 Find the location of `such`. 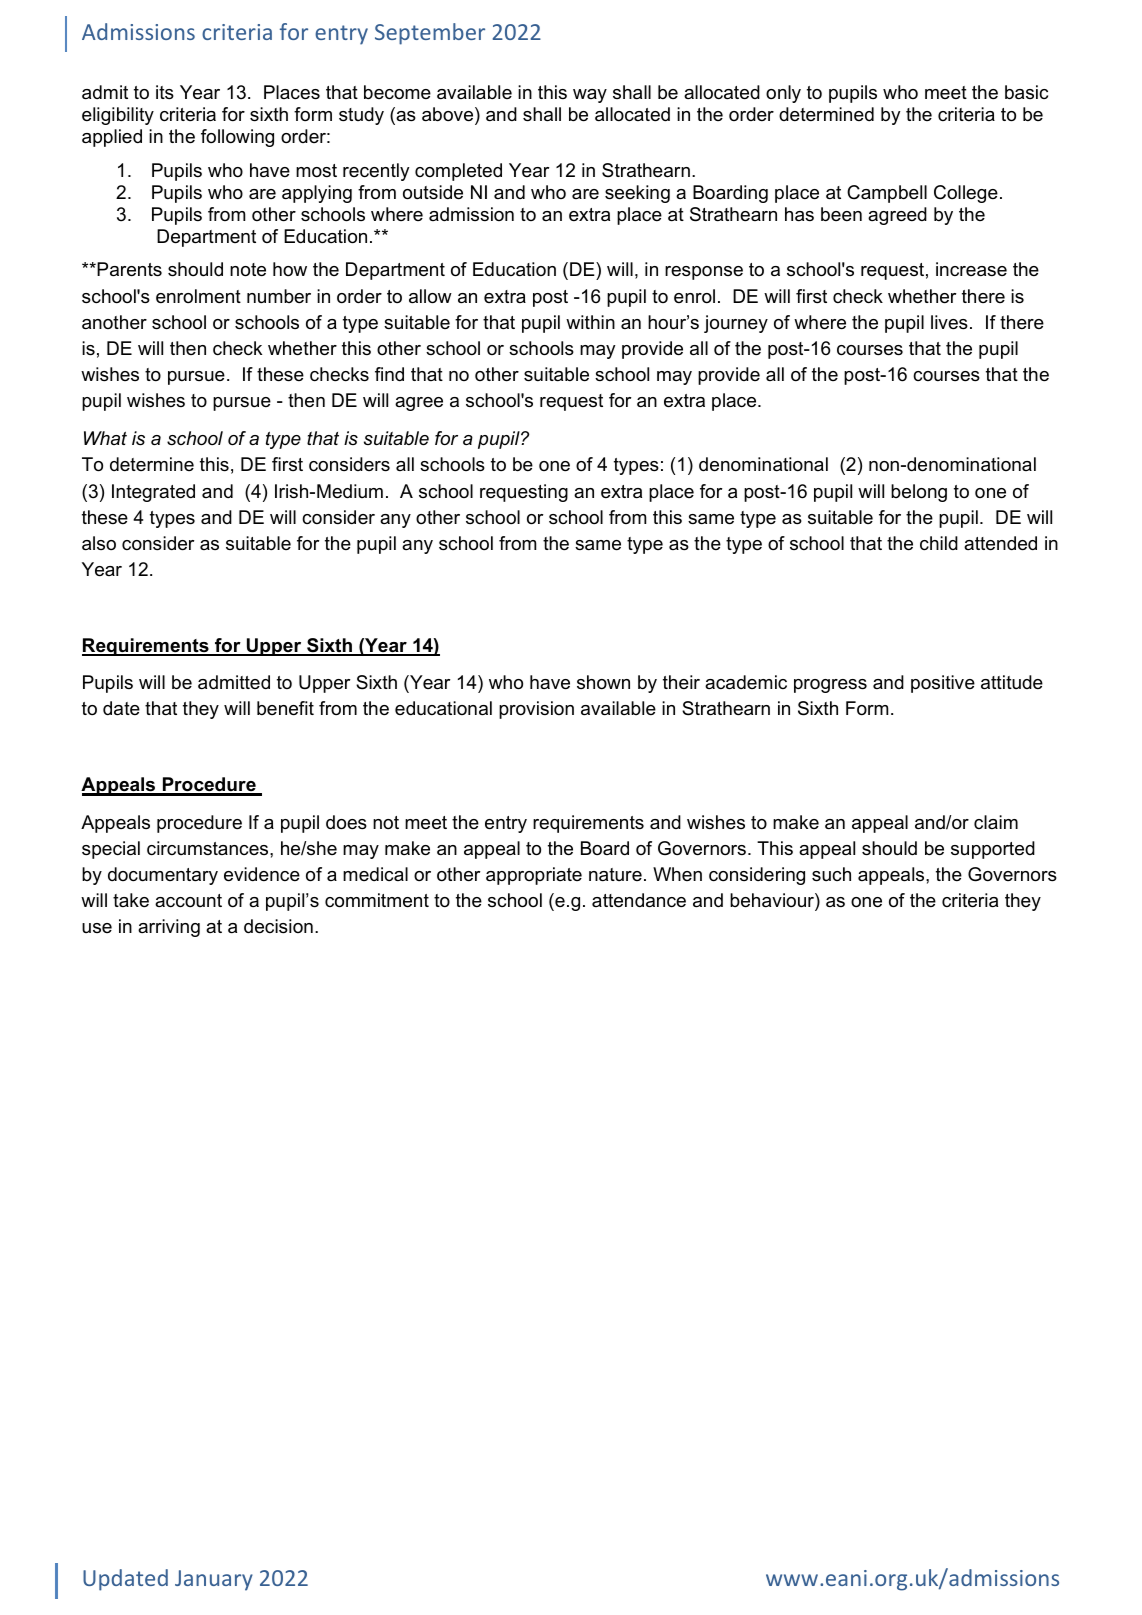

such is located at coordinates (831, 874).
